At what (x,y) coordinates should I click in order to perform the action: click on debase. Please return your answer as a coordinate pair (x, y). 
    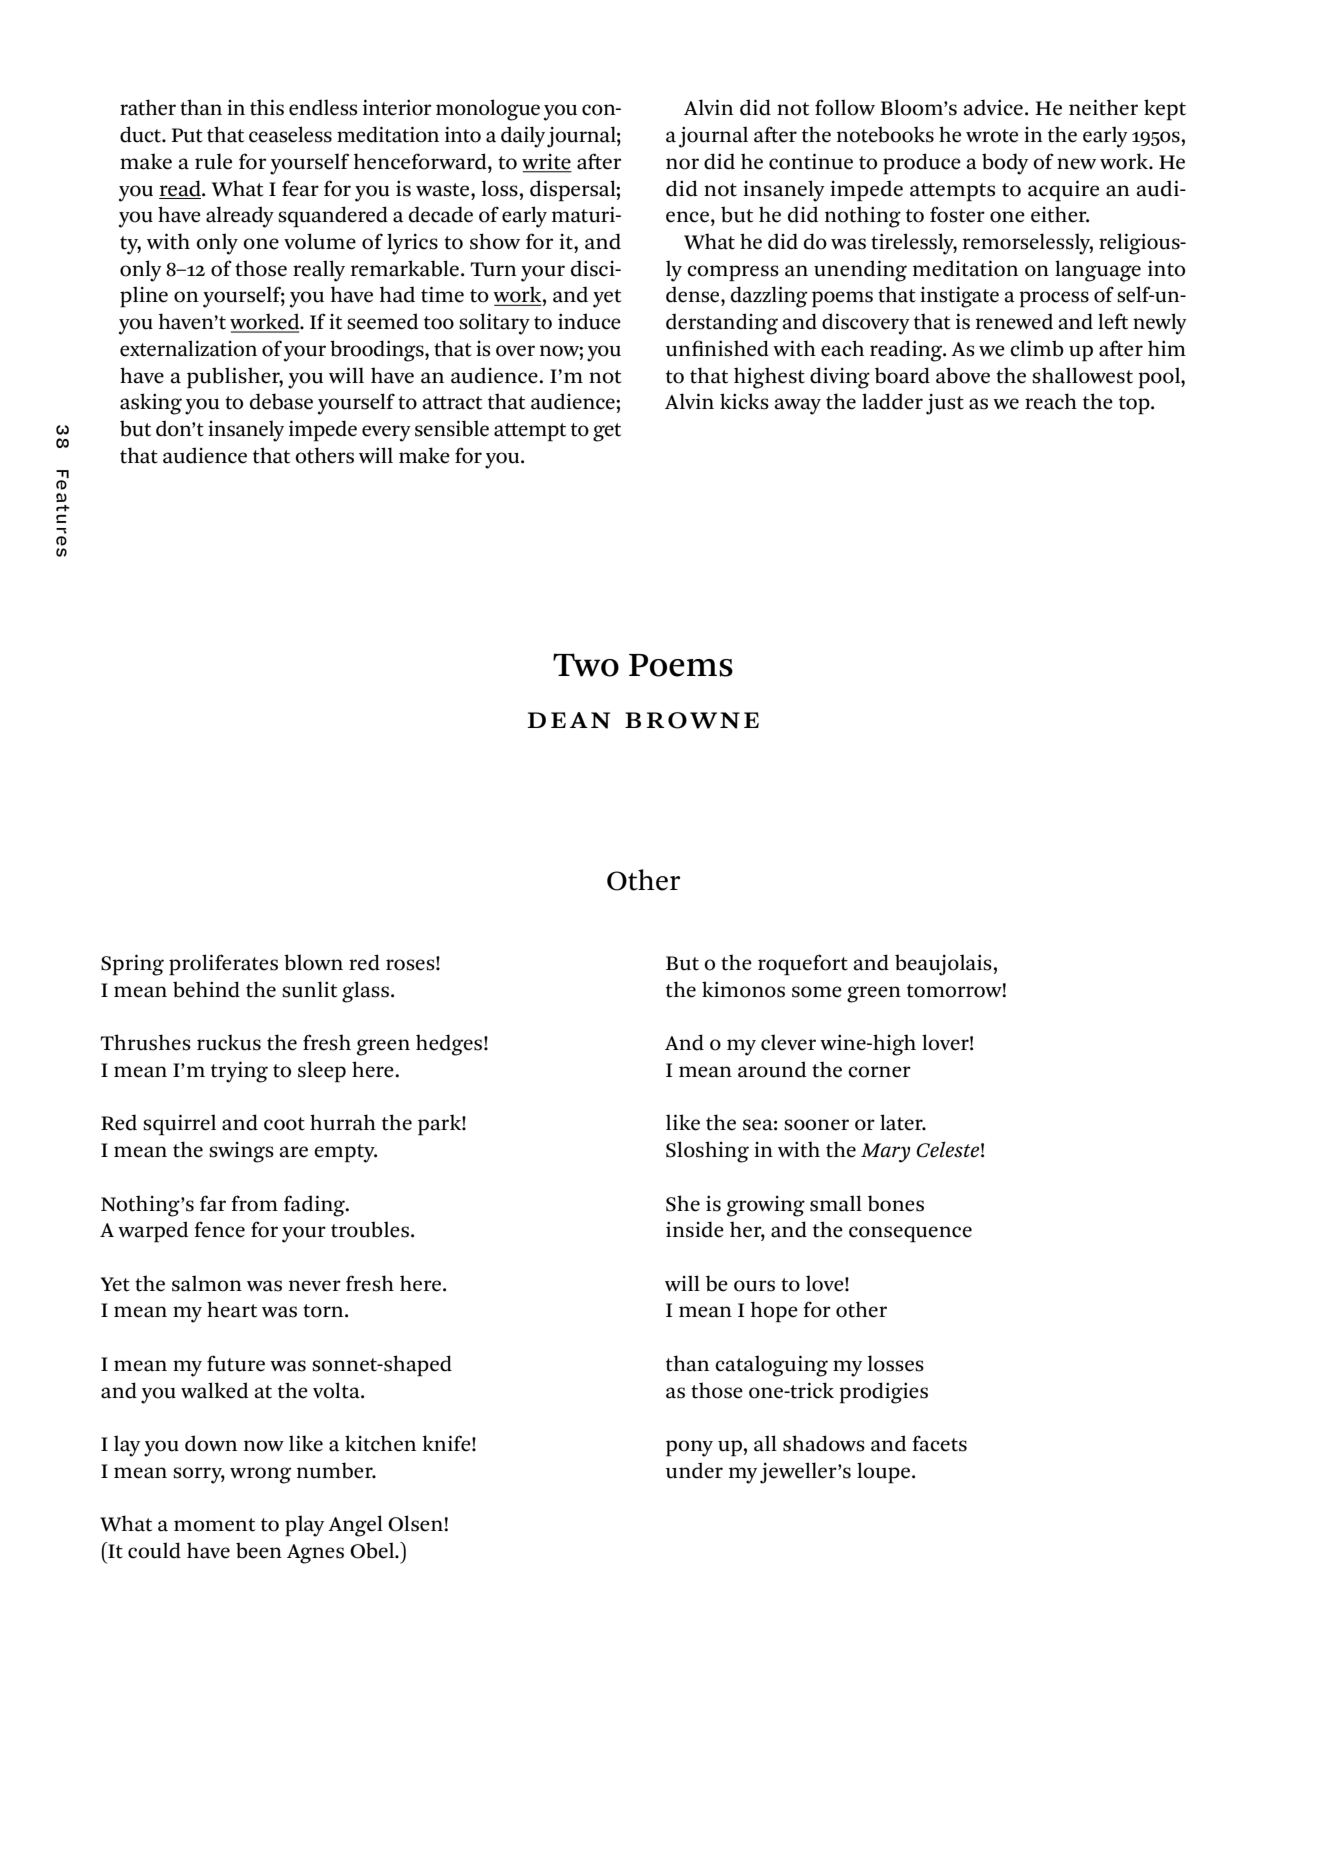
    Looking at the image, I should click on (281, 401).
